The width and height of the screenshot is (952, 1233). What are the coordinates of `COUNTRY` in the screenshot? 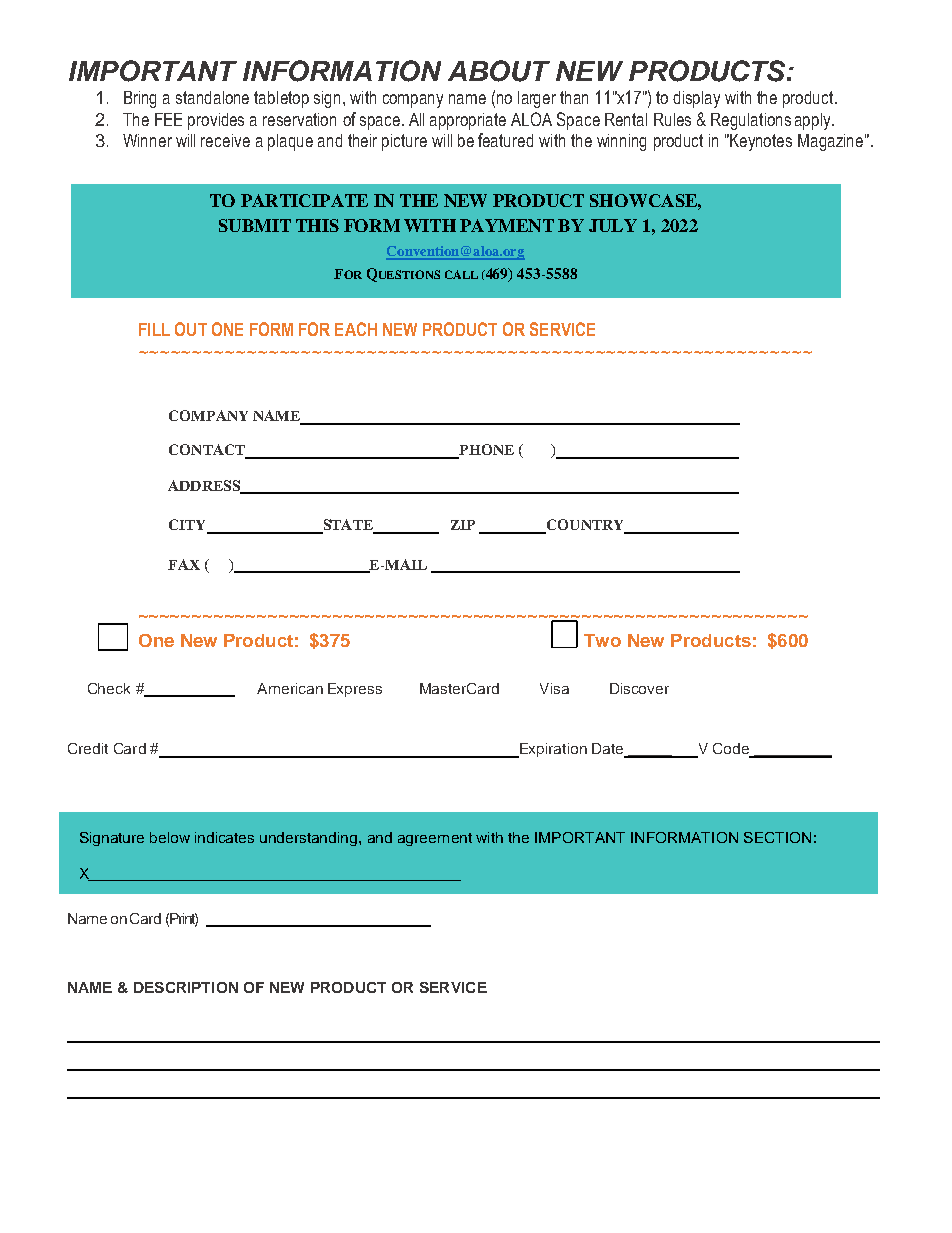 It's located at (585, 526).
